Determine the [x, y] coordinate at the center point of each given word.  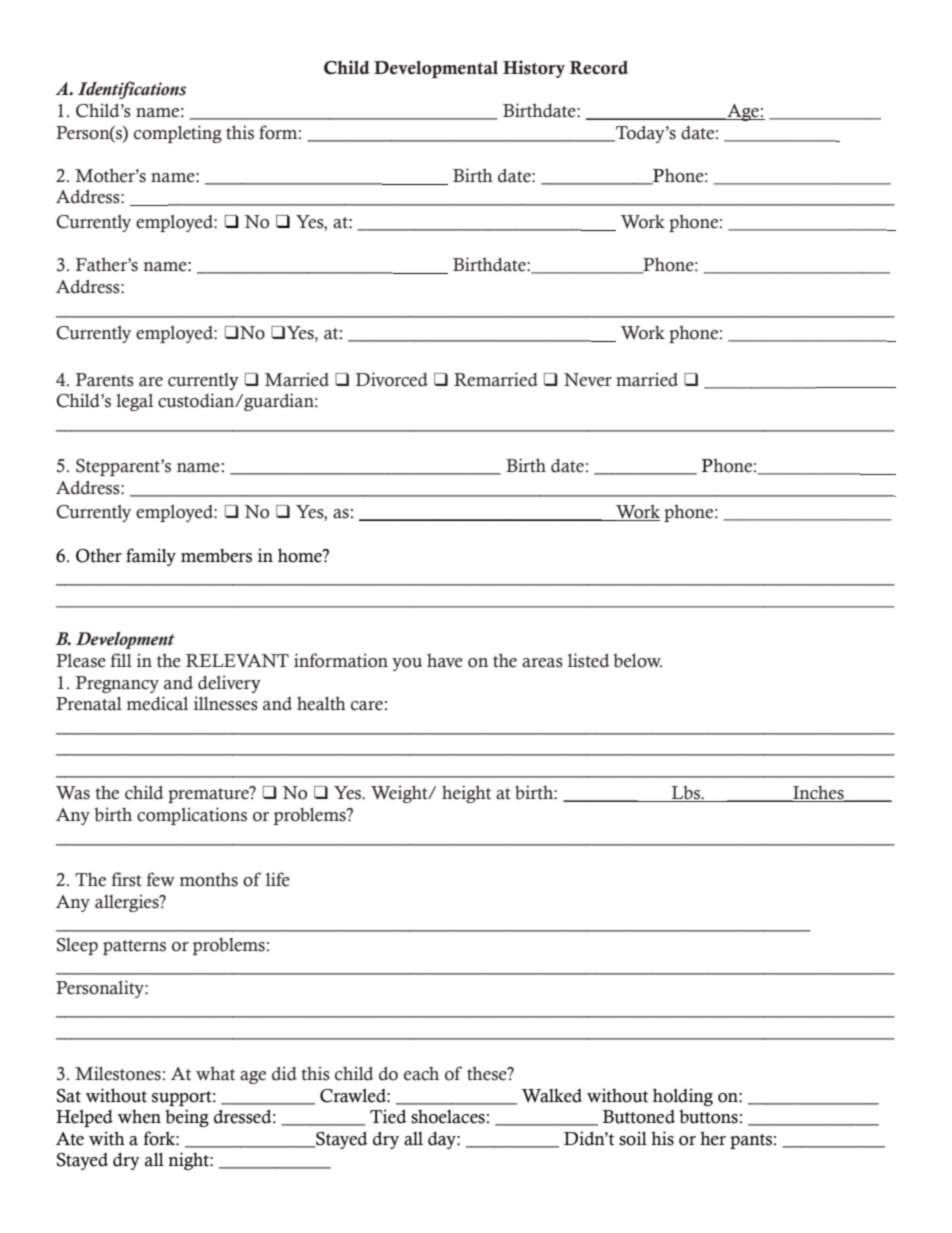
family [151, 557]
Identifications [132, 90]
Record [599, 67]
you [407, 664]
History [534, 69]
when [139, 1117]
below [637, 661]
